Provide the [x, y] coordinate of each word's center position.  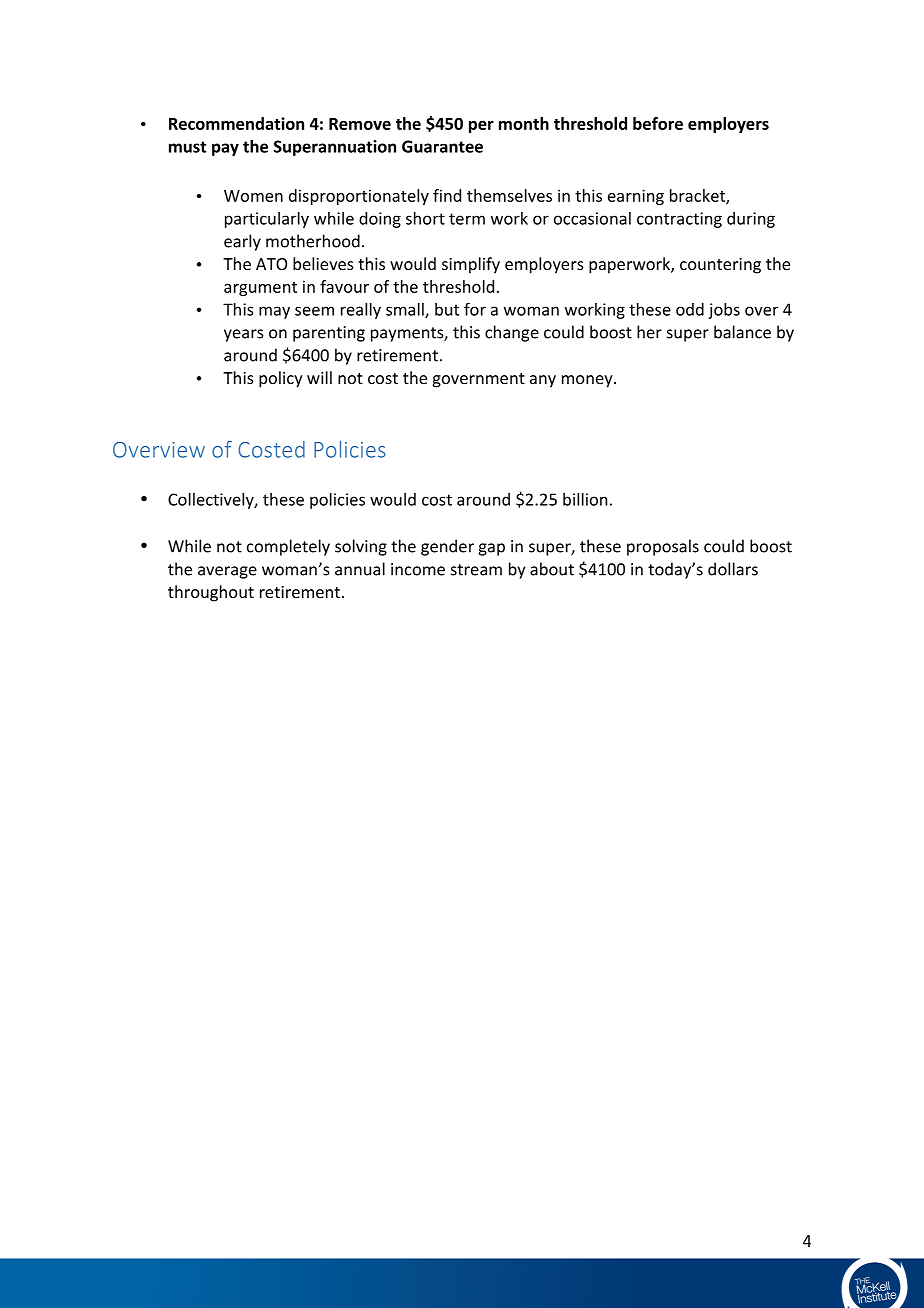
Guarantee [442, 146]
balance [742, 332]
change [512, 333]
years [244, 335]
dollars [733, 569]
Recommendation [236, 123]
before [658, 123]
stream [476, 570]
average [227, 572]
